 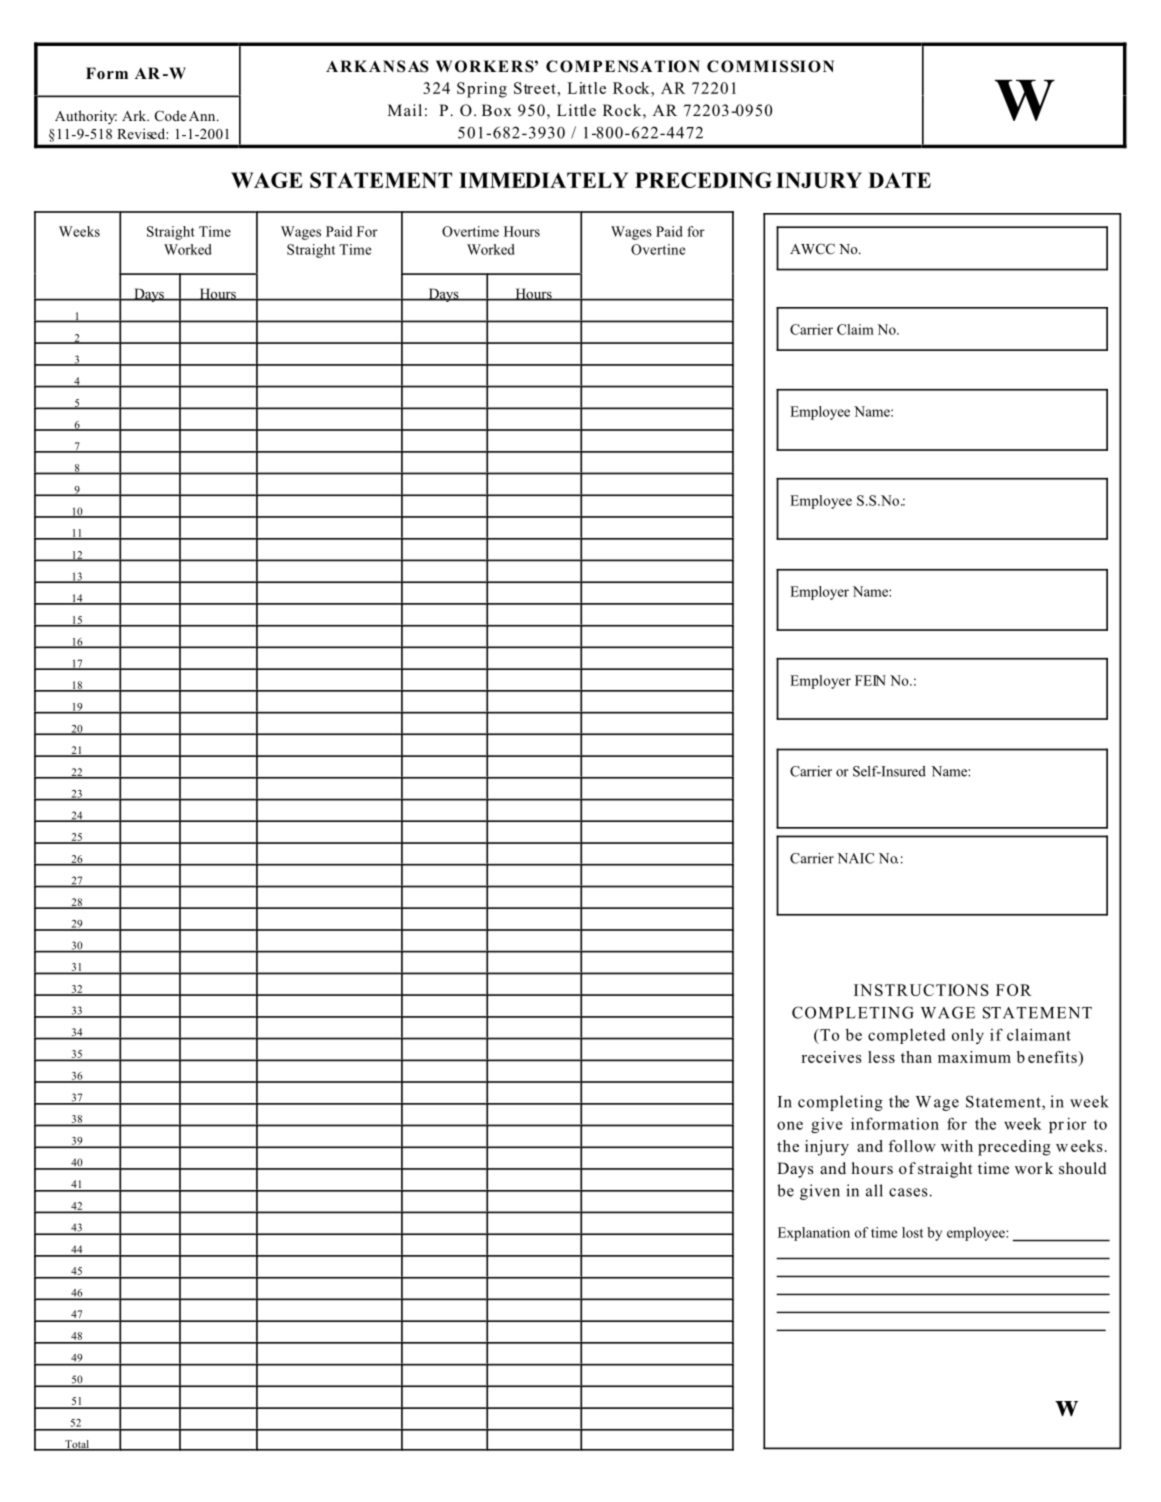 I want to click on NAIC, so click(x=855, y=858).
